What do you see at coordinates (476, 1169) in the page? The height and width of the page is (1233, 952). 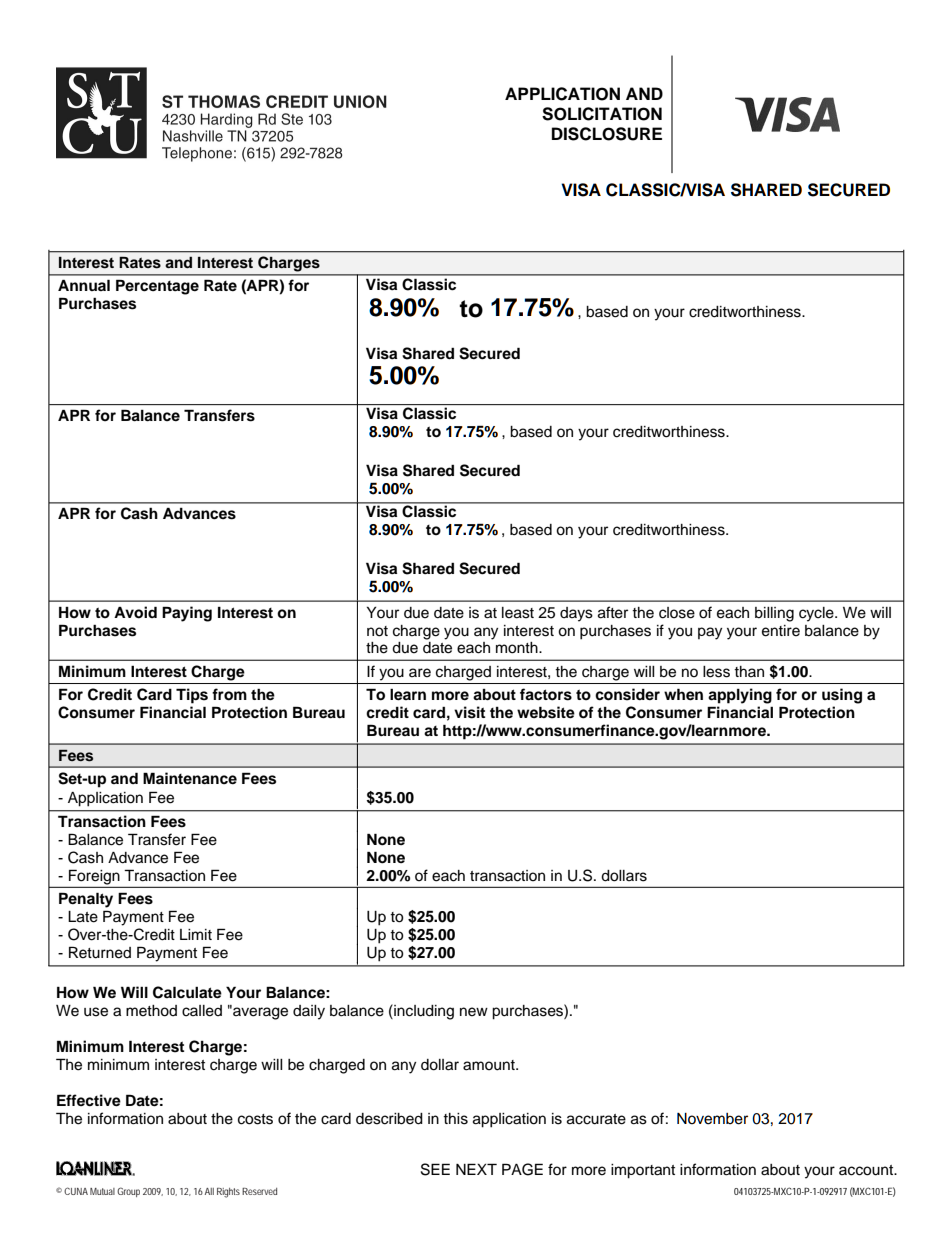 I see `NEXT` at bounding box center [476, 1169].
